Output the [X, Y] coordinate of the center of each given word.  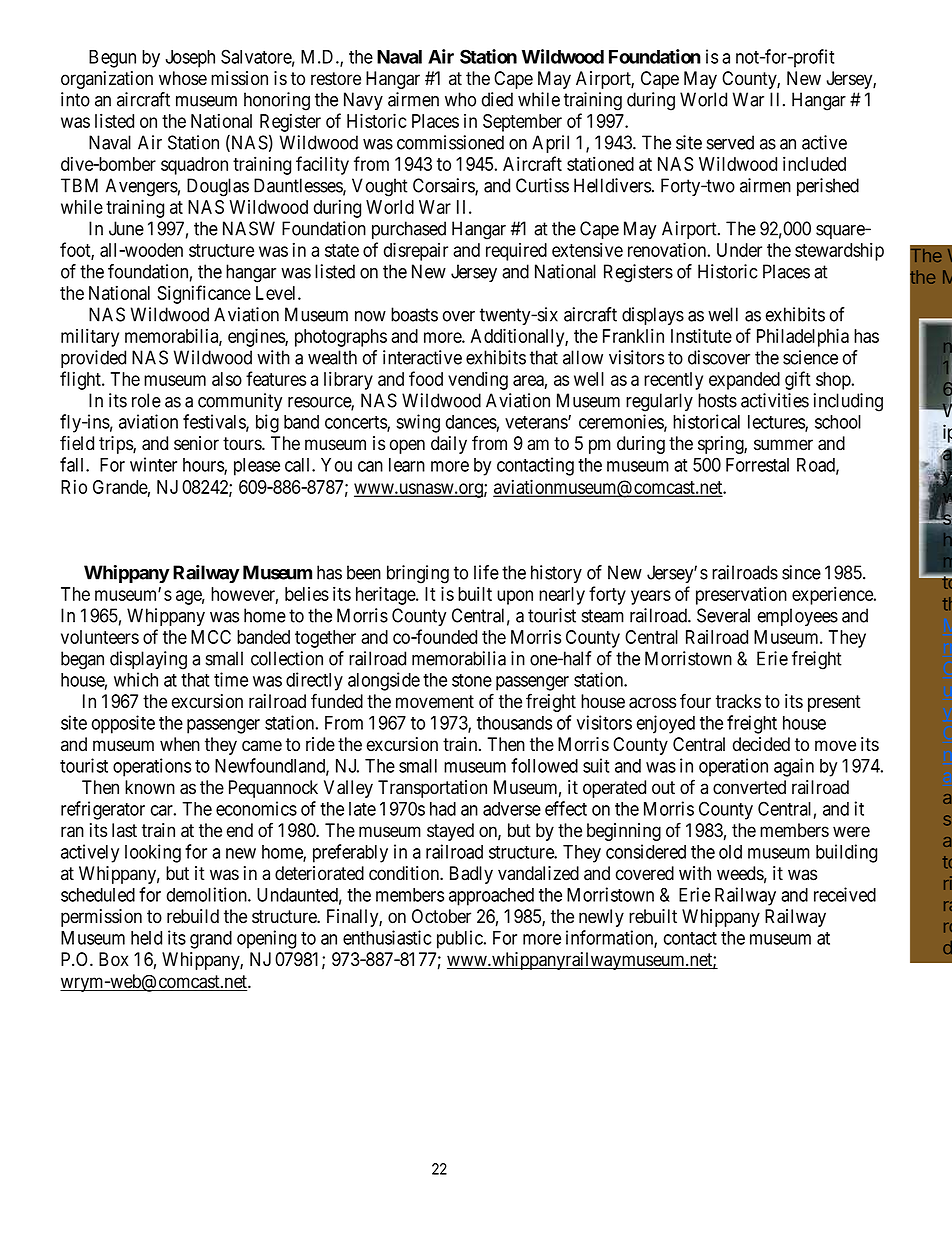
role [146, 400]
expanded [744, 381]
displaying [148, 660]
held [146, 938]
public [460, 939]
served [730, 142]
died [497, 99]
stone [472, 680]
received [845, 894]
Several [723, 615]
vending [478, 380]
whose [183, 78]
